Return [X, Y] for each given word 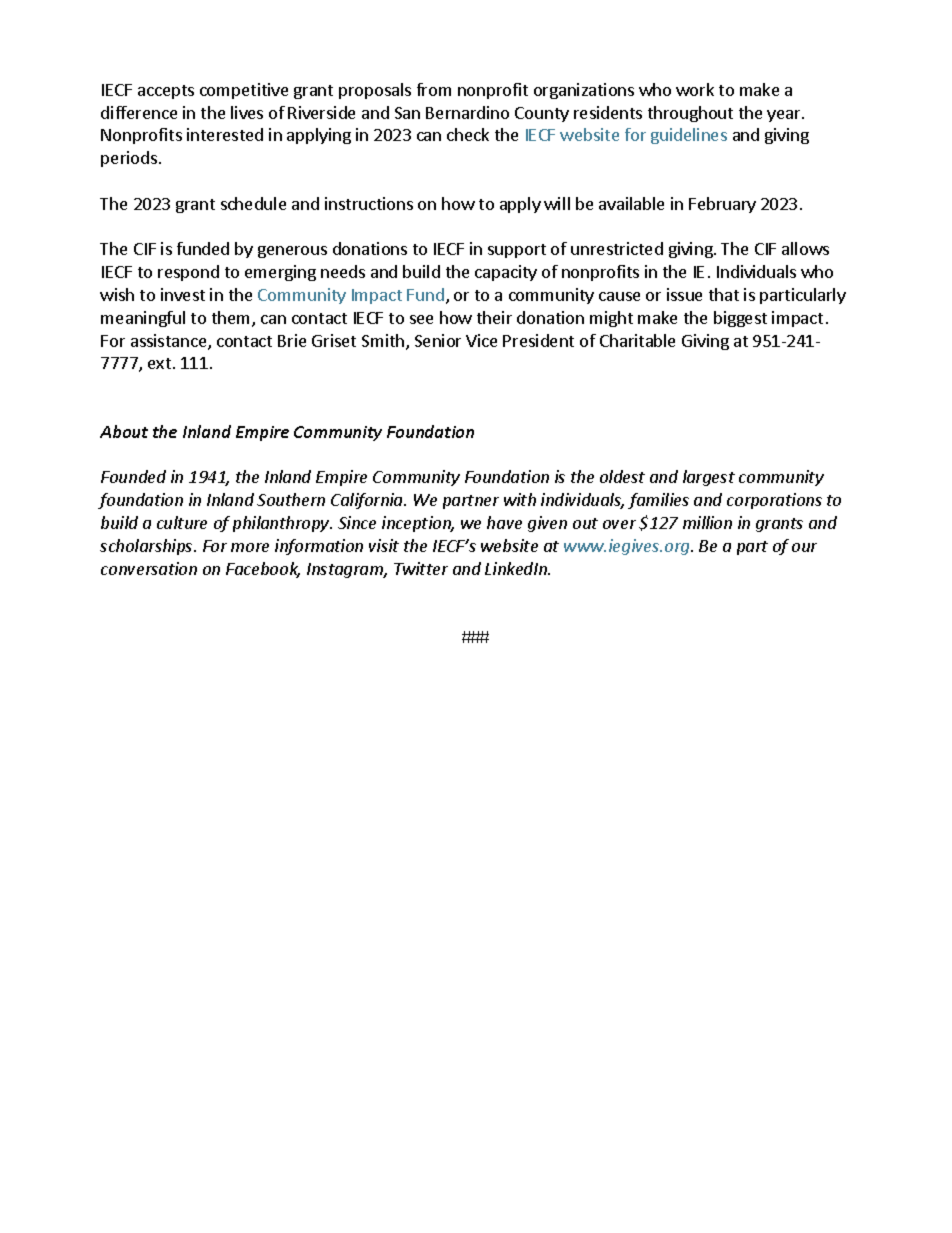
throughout [690, 114]
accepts [166, 92]
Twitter [421, 568]
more [250, 547]
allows [805, 248]
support [517, 251]
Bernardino [467, 112]
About [124, 431]
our [804, 547]
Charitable [637, 340]
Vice [481, 340]
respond [188, 273]
